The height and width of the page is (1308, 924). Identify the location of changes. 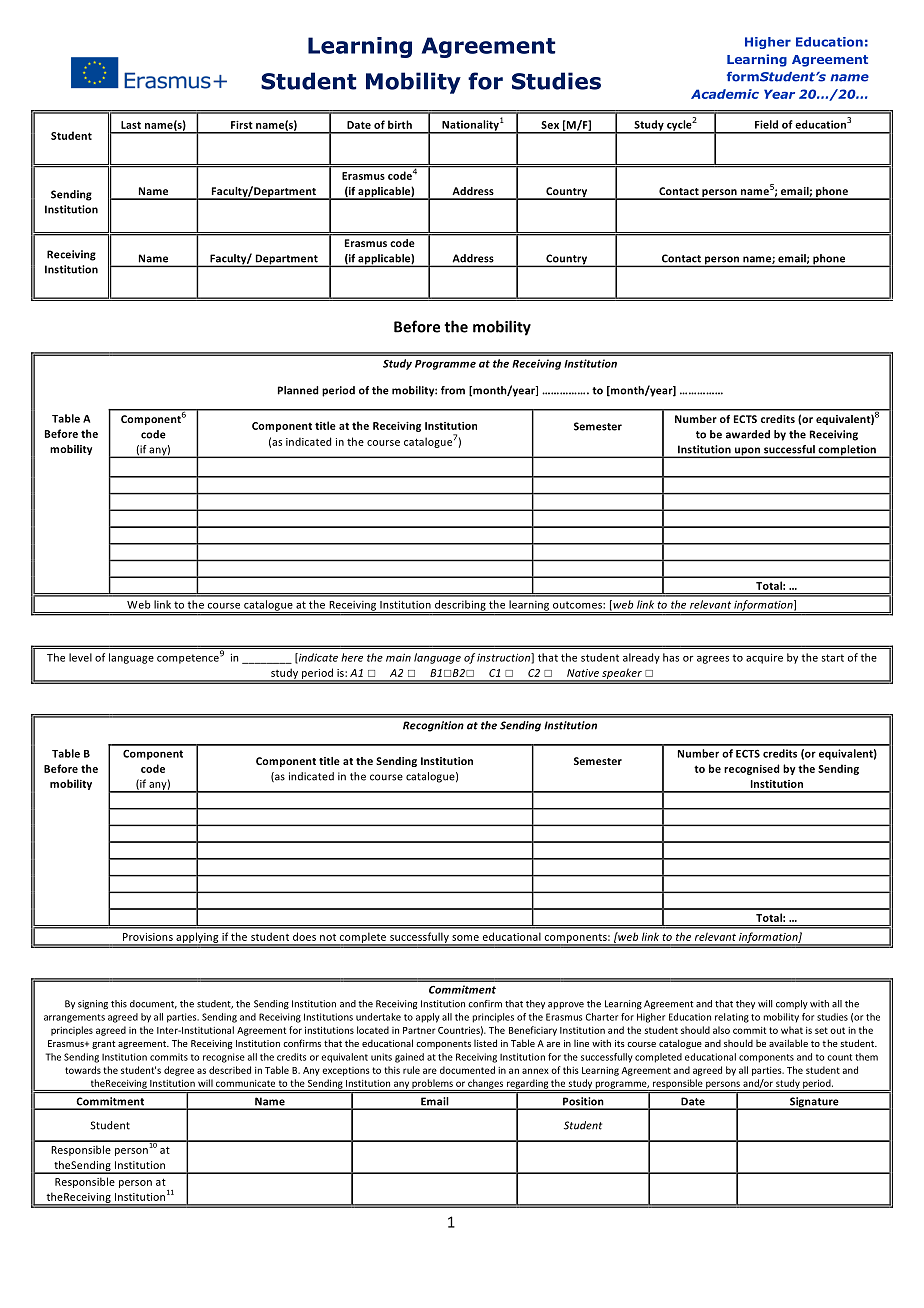
(486, 1085).
